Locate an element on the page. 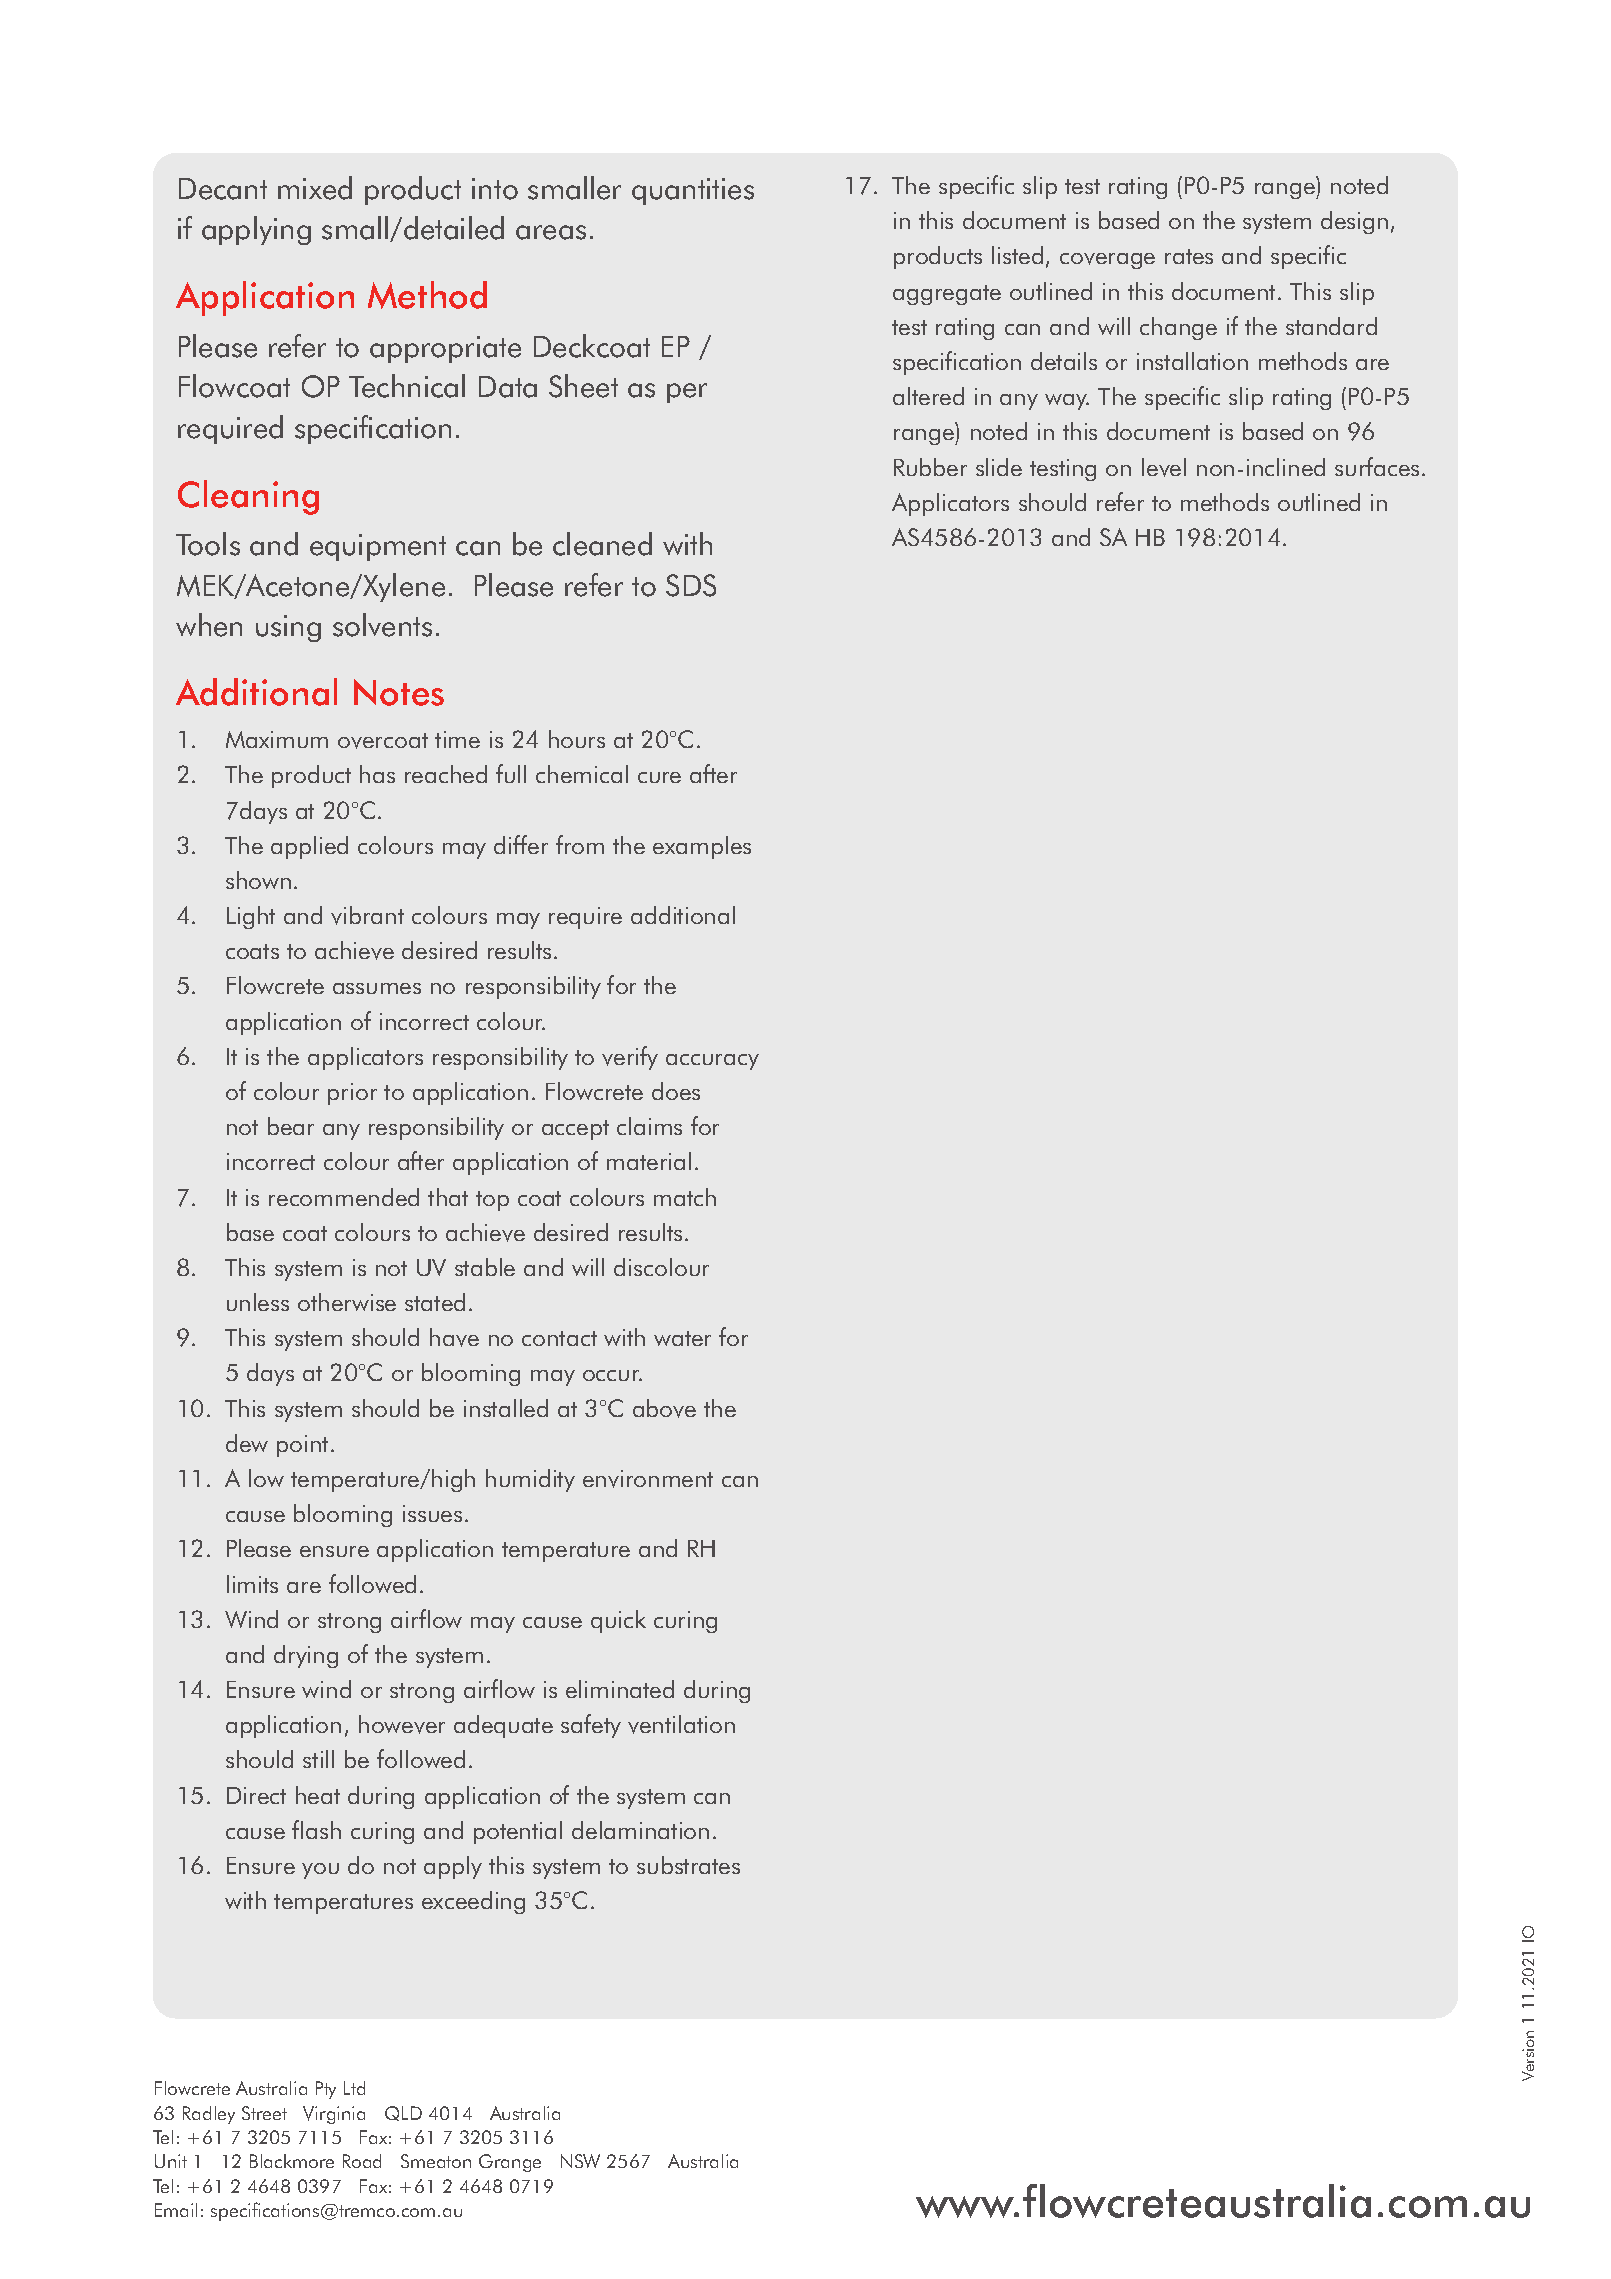 The height and width of the page is (2279, 1611). accuracy is located at coordinates (712, 1062).
